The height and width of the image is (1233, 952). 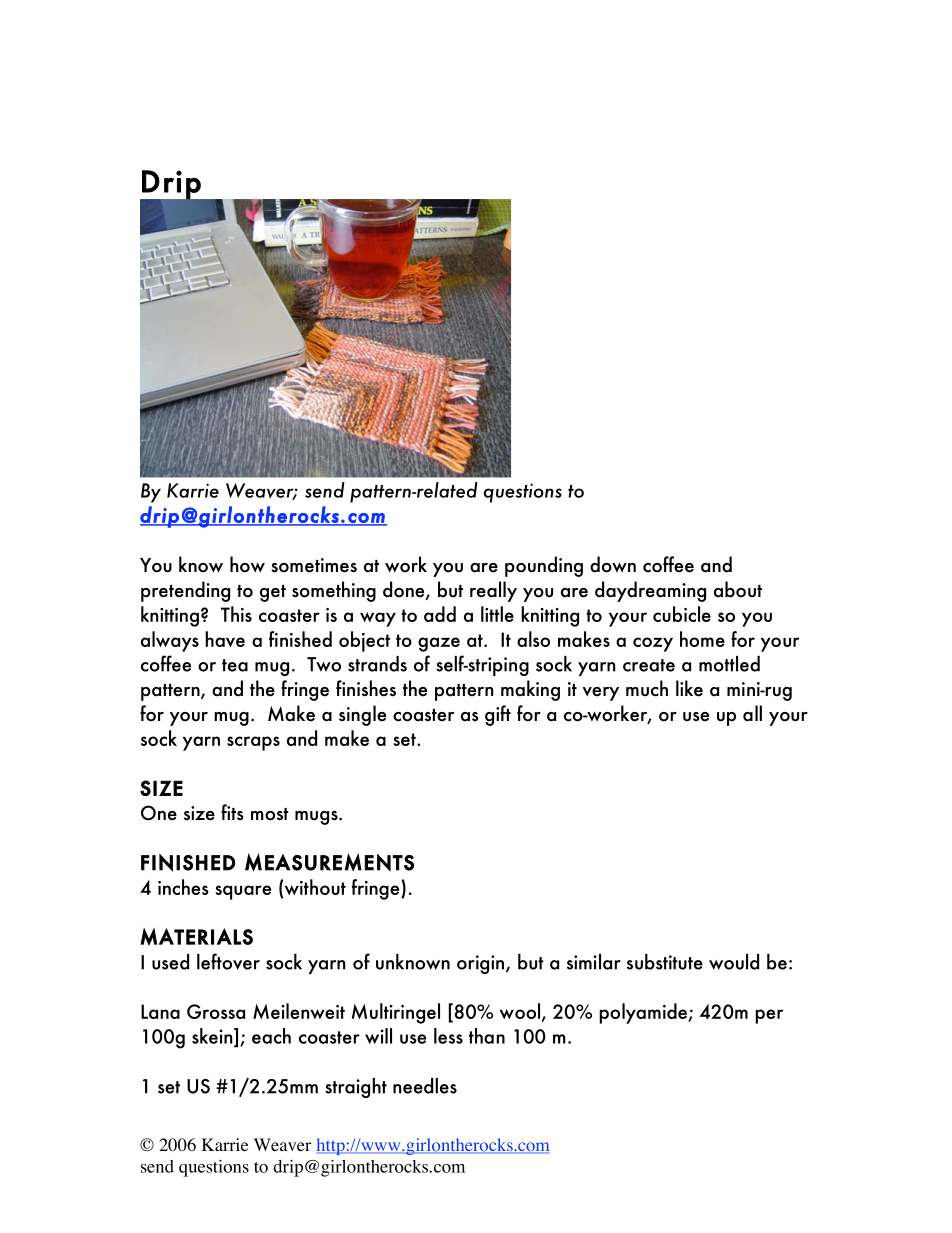 I want to click on how, so click(x=247, y=564).
